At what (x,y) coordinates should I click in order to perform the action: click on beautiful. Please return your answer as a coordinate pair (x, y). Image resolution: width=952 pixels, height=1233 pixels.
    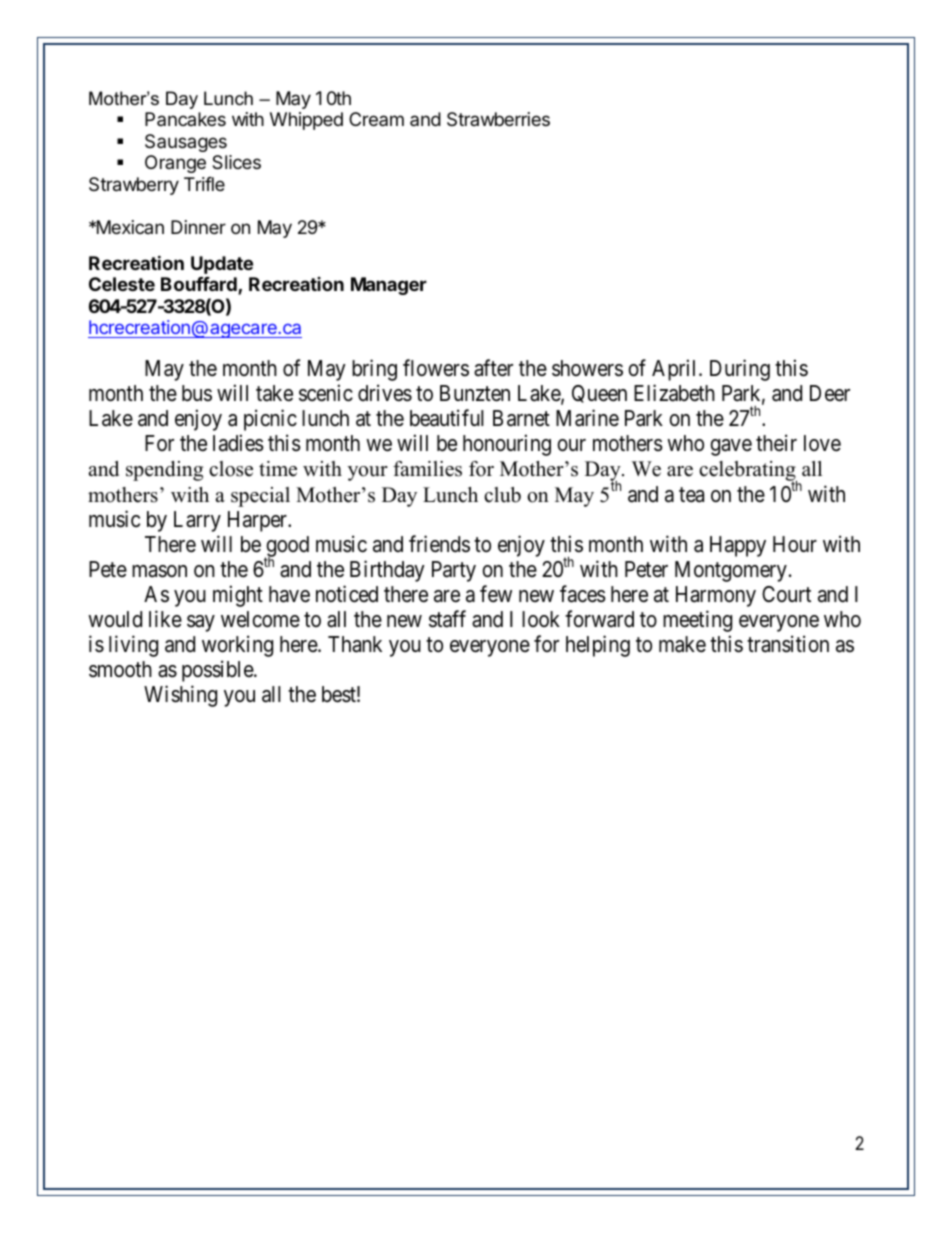
    Looking at the image, I should click on (447, 418).
